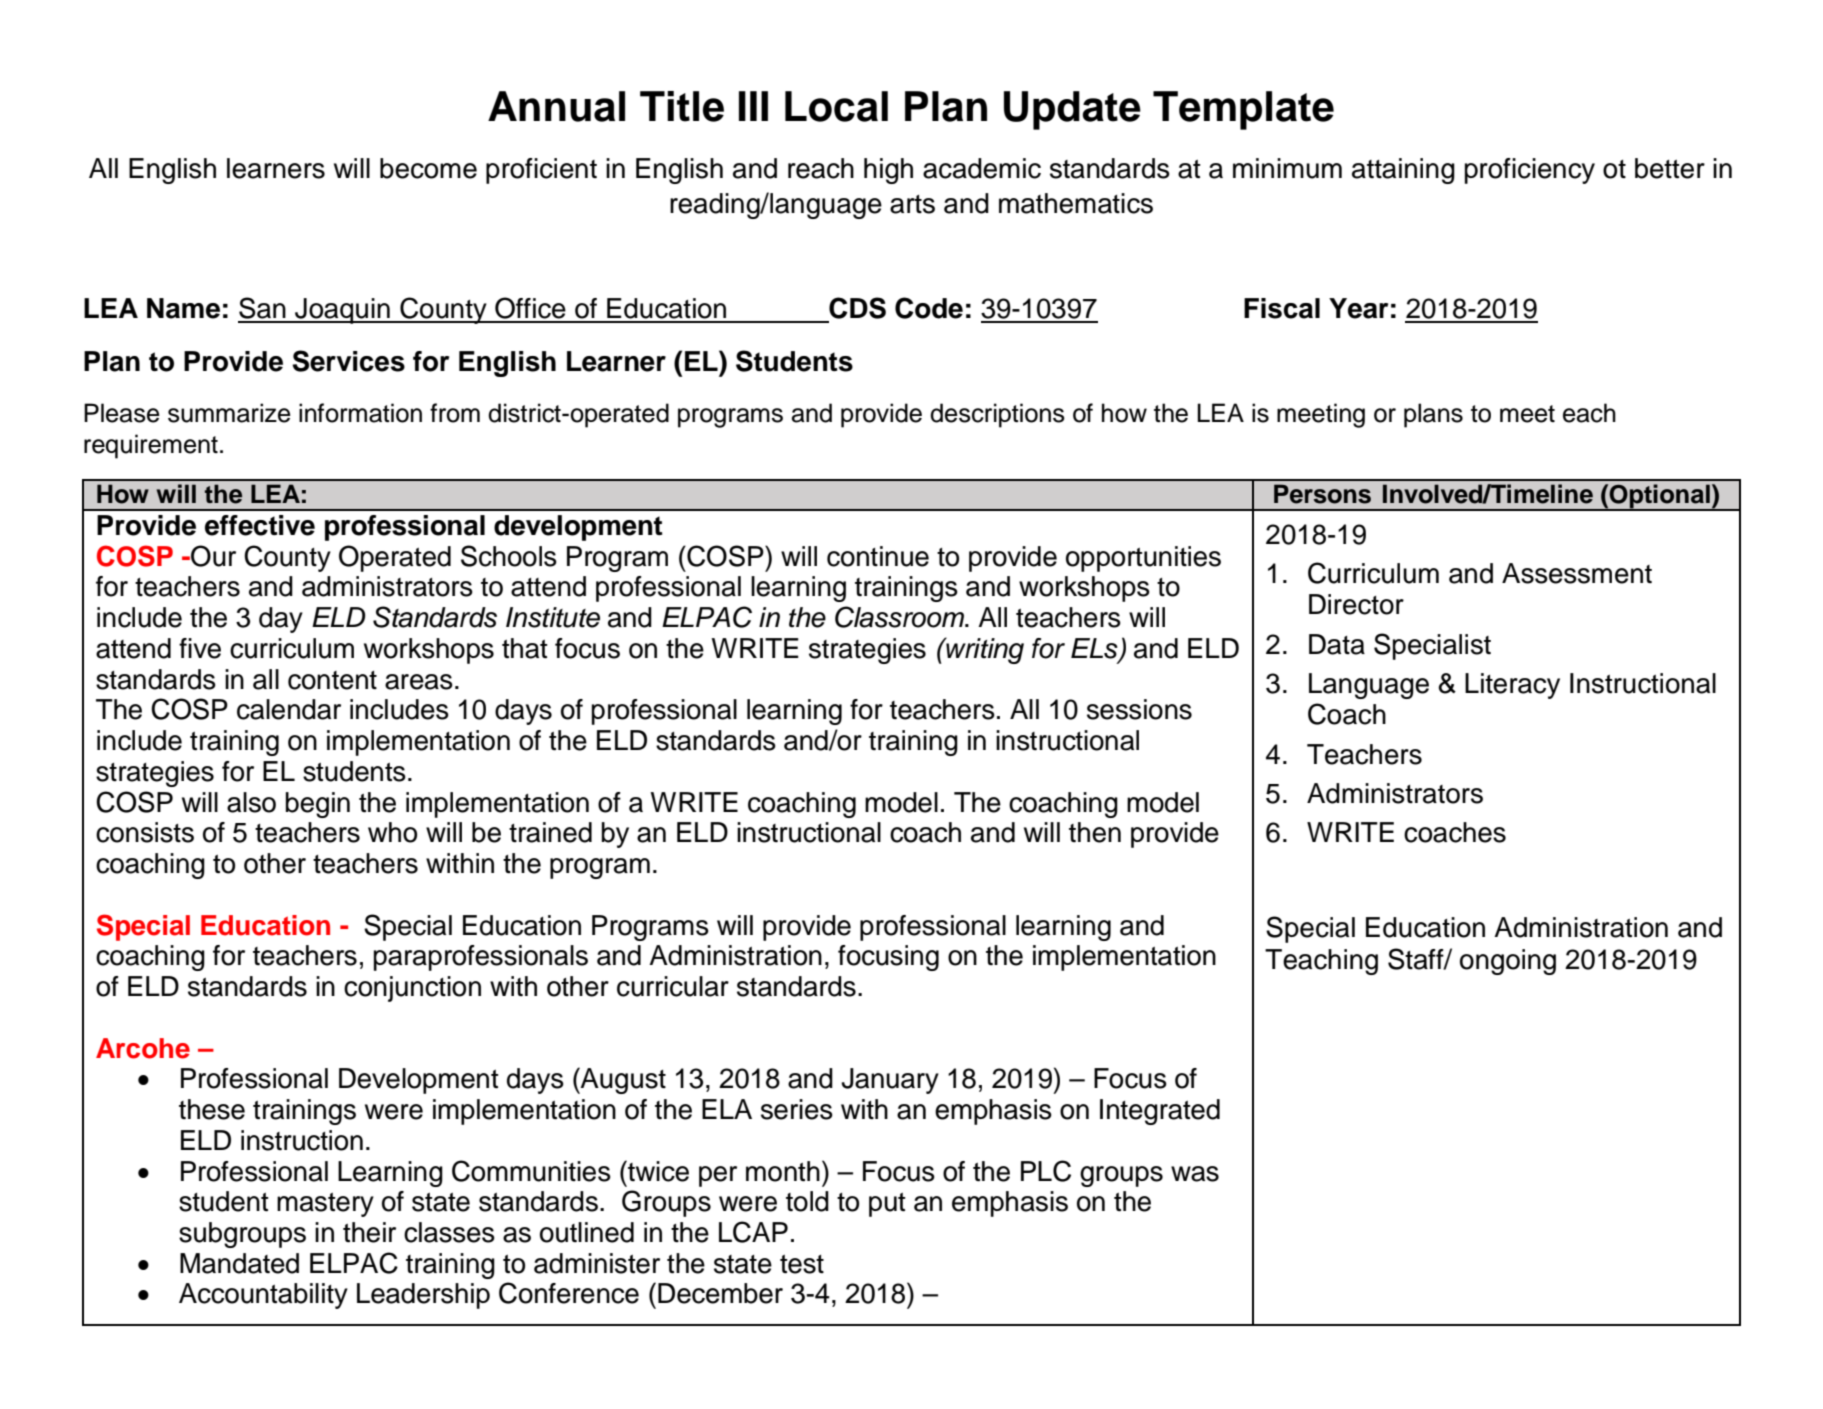 This image has width=1823, height=1409. Describe the element at coordinates (802, 1264) in the image. I see `test` at that location.
